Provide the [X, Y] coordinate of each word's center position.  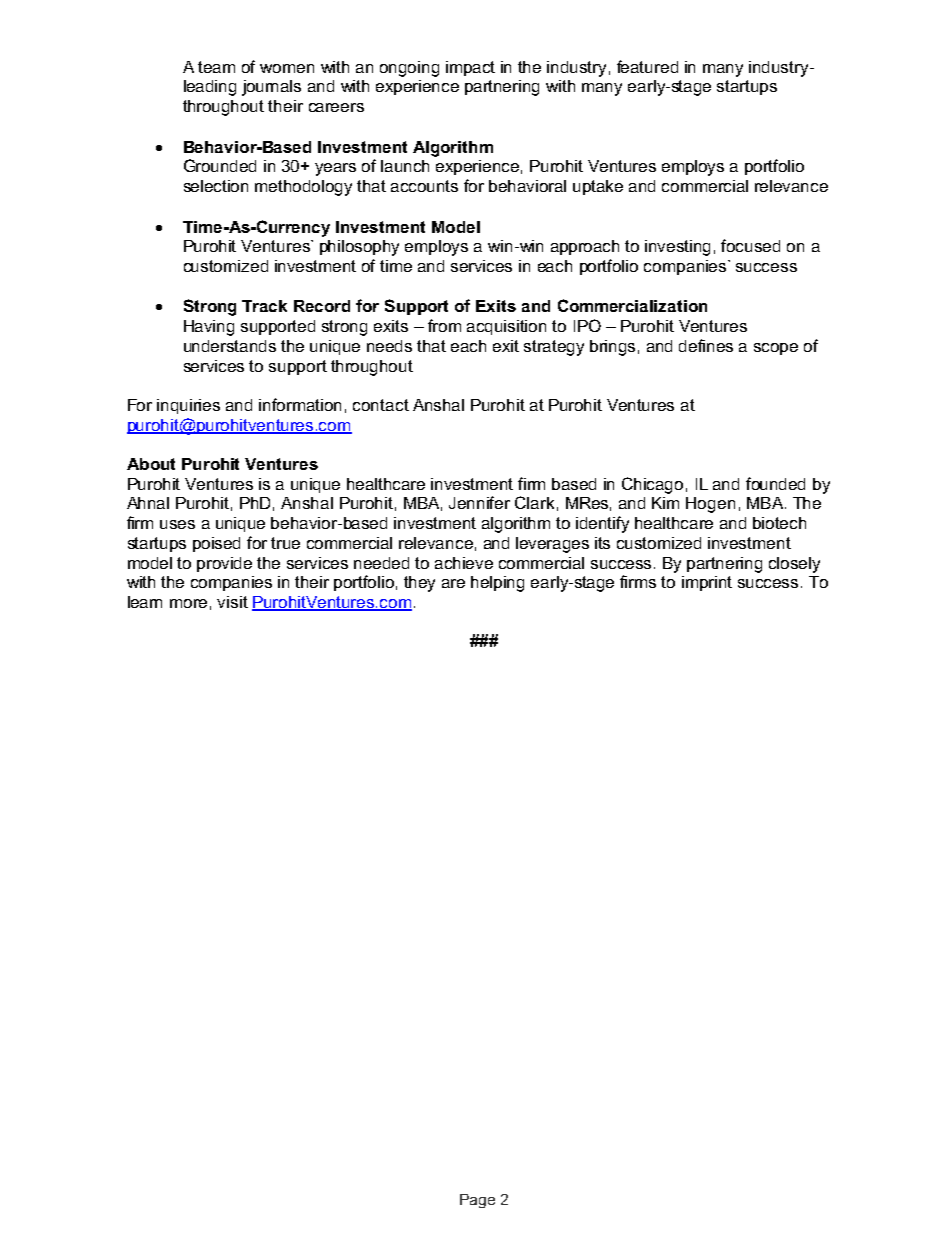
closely [794, 565]
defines [706, 345]
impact [470, 68]
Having [209, 328]
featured [647, 66]
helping [497, 584]
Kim [665, 503]
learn [145, 602]
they [419, 584]
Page [477, 1201]
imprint [707, 583]
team [216, 67]
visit [232, 602]
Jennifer [479, 502]
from [444, 325]
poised [216, 544]
